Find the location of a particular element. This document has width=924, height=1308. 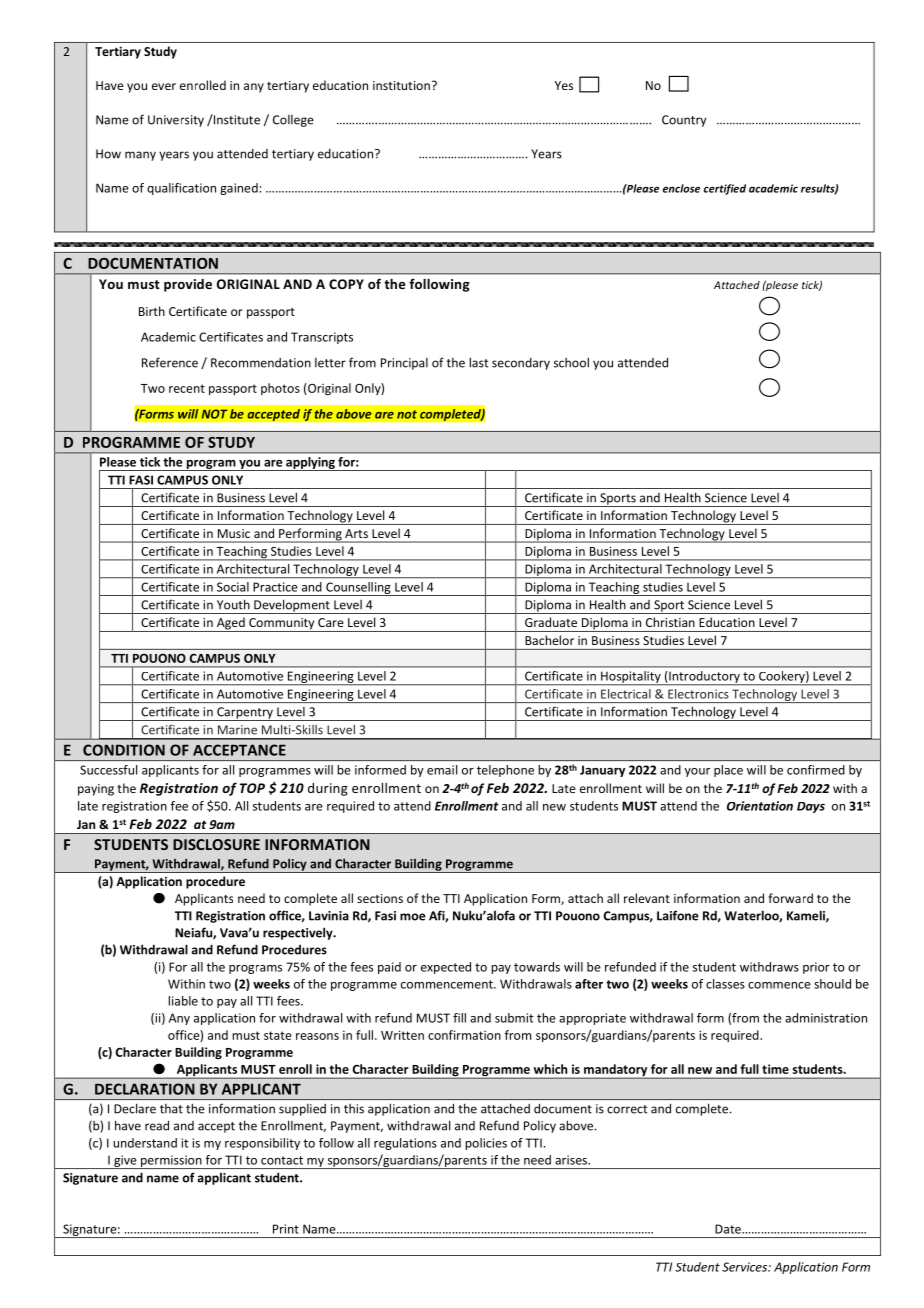

Country is located at coordinates (684, 121).
